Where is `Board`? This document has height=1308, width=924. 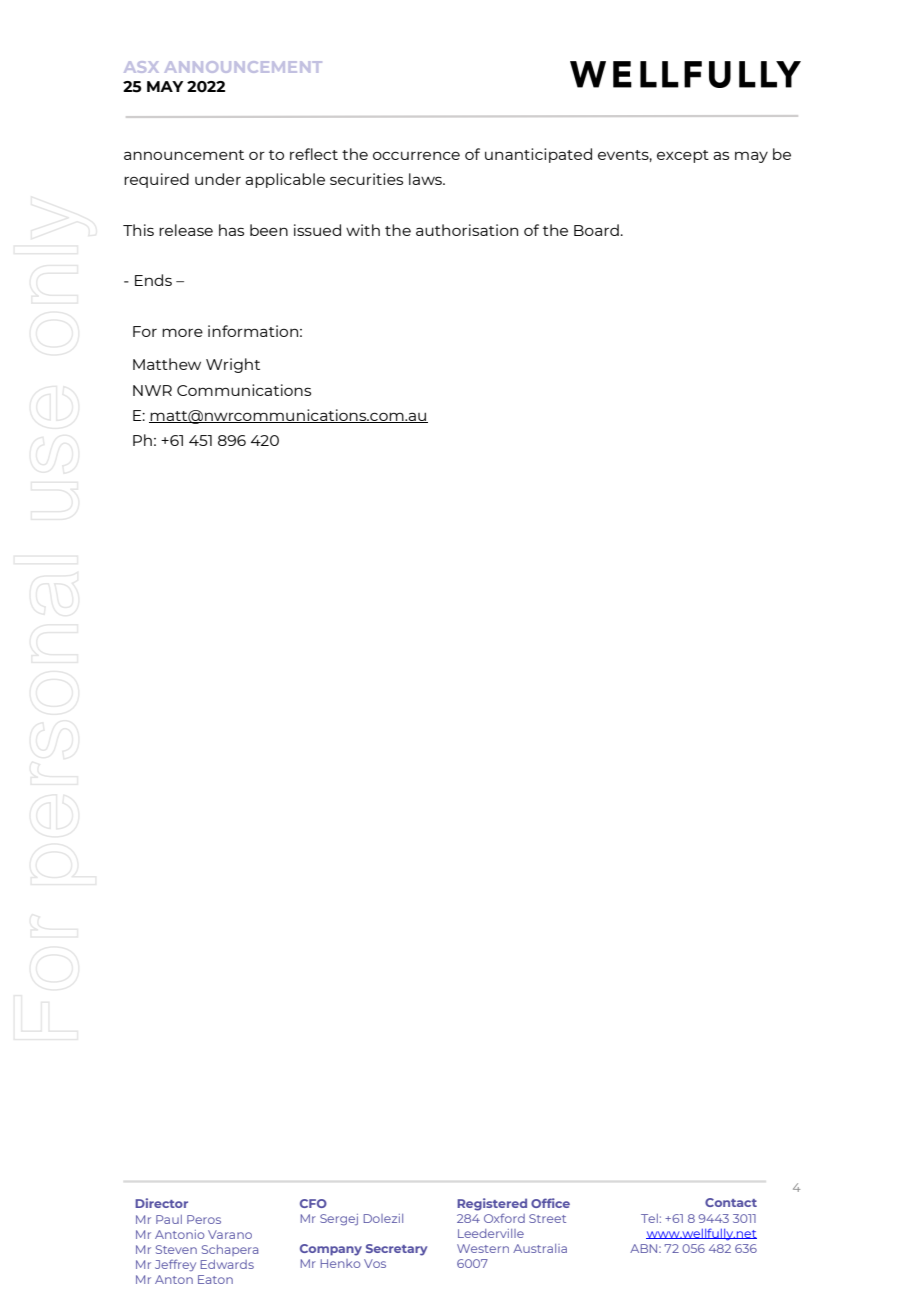 Board is located at coordinates (596, 230).
